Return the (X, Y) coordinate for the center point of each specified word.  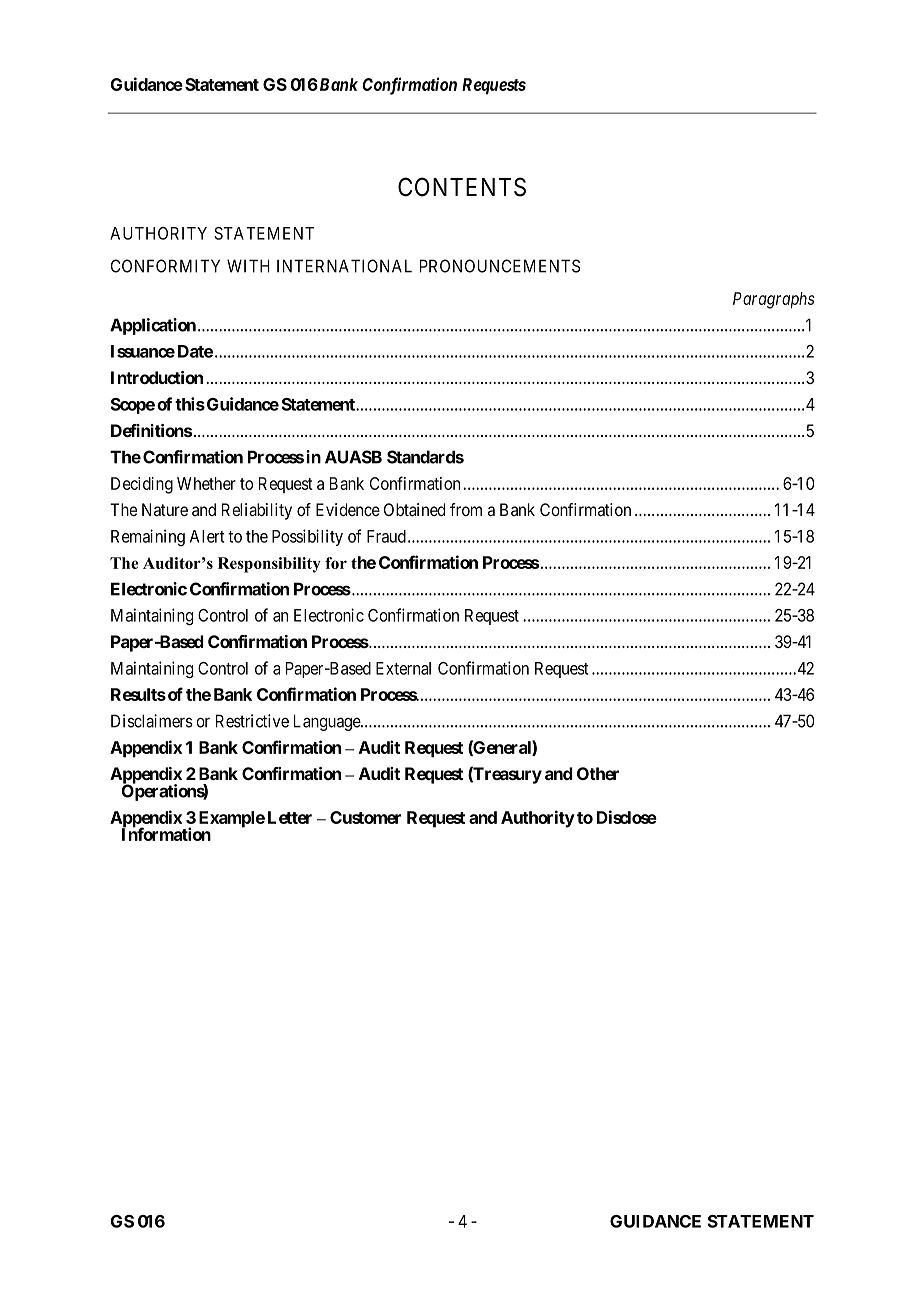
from (466, 509)
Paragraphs (774, 300)
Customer (365, 817)
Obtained (414, 510)
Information (166, 833)
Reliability (257, 511)
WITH (248, 266)
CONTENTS (462, 187)
